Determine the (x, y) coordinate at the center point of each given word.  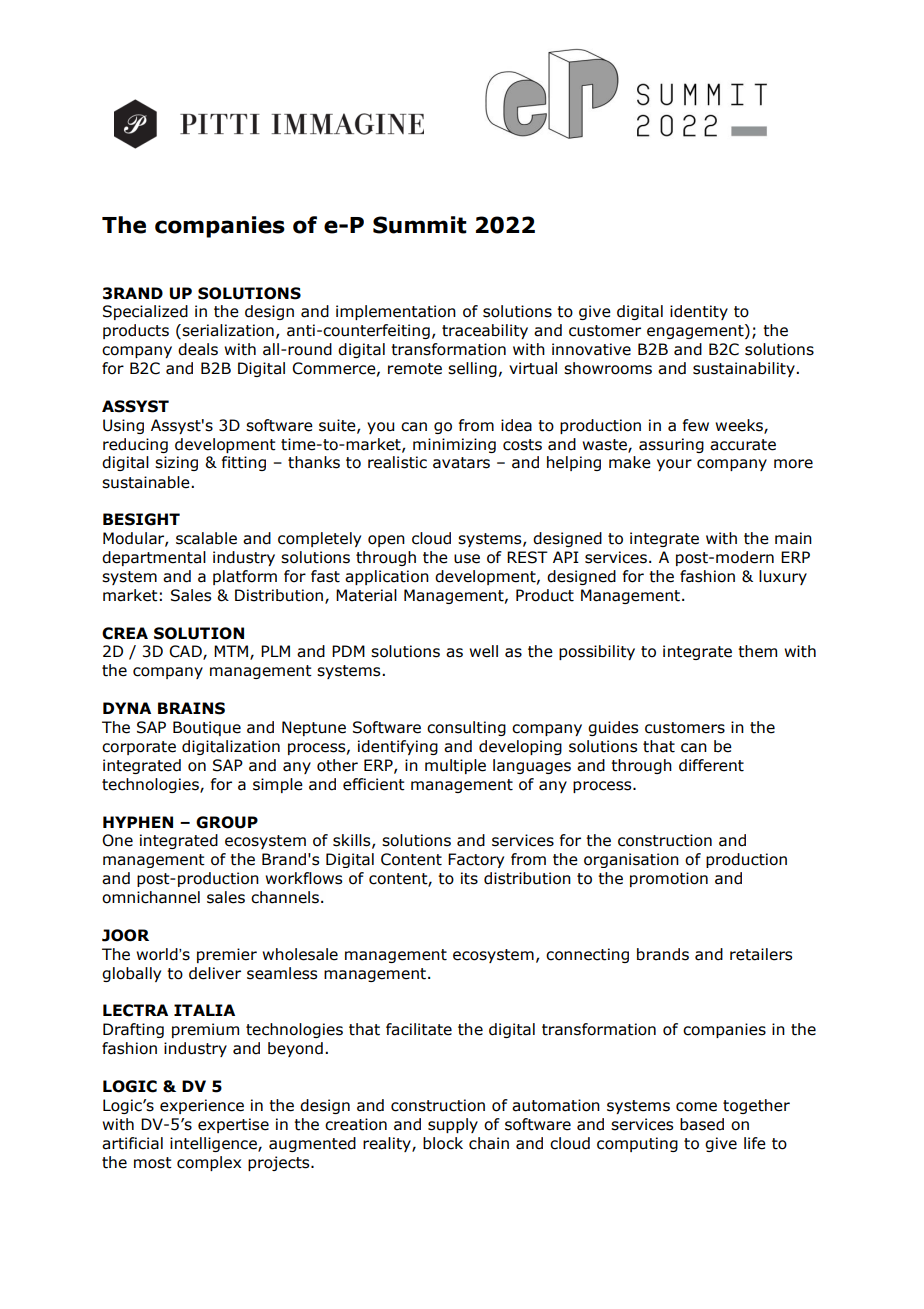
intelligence (214, 1144)
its (469, 878)
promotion (669, 879)
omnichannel (151, 897)
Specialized (145, 312)
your (674, 465)
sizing (176, 463)
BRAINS (191, 708)
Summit (420, 225)
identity (699, 312)
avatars (461, 463)
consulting (466, 728)
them (757, 651)
